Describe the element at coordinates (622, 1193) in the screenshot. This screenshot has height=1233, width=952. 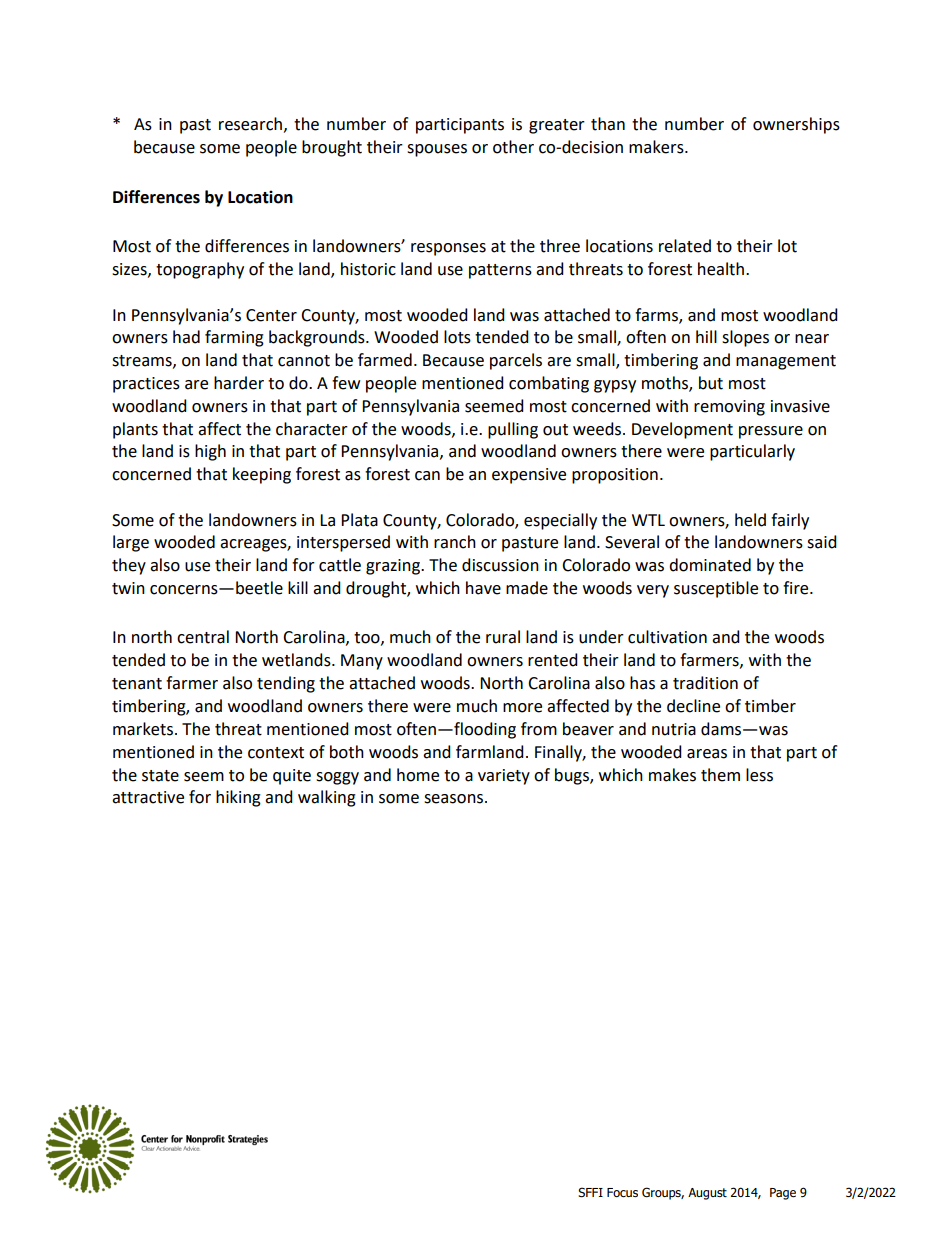
I see `Focus` at that location.
